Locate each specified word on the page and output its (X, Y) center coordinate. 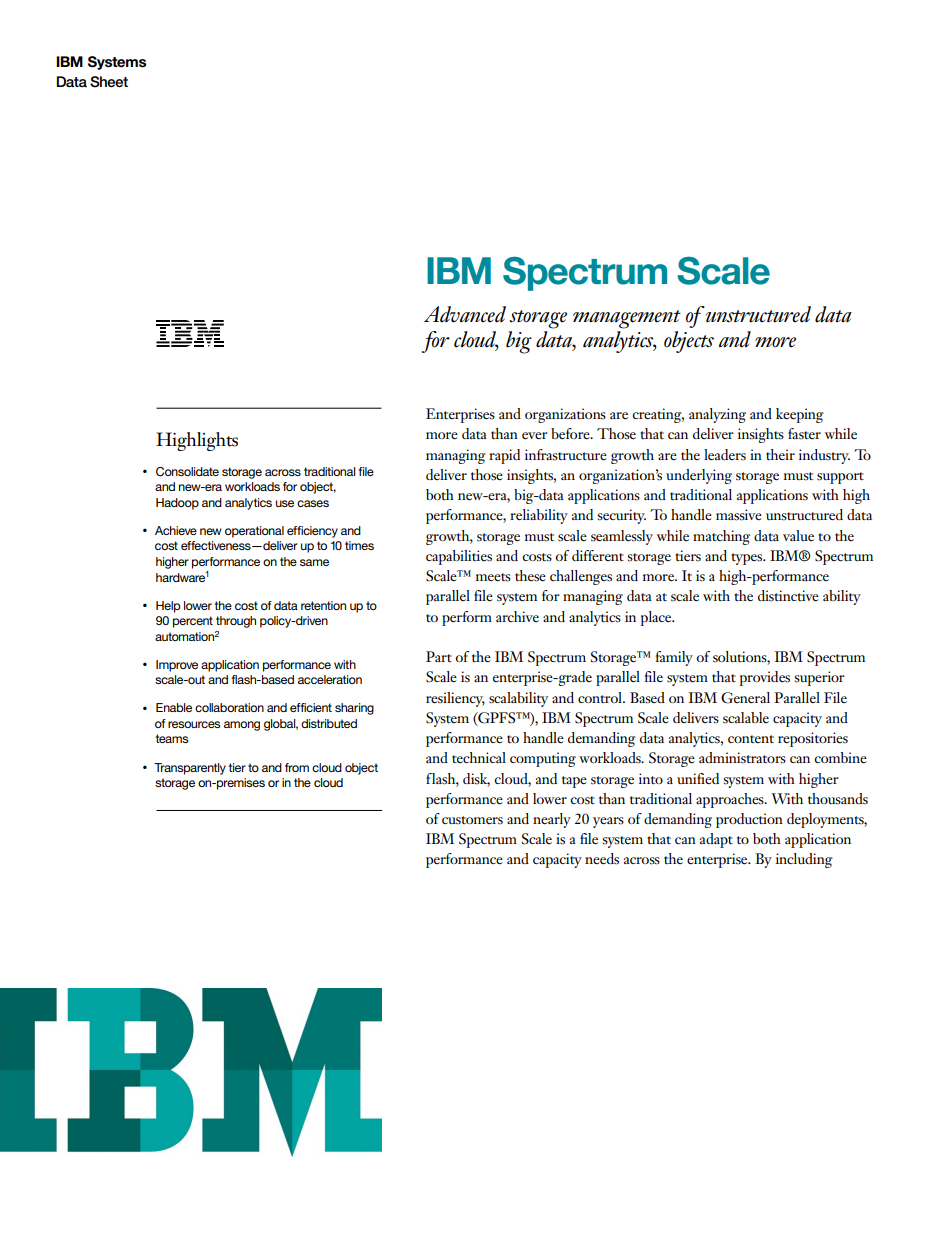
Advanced (465, 314)
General (745, 698)
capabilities (459, 557)
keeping (800, 415)
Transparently (190, 769)
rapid (504, 456)
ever (535, 436)
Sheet (109, 82)
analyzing (717, 415)
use (285, 503)
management (627, 319)
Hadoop (177, 504)
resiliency (455, 699)
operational (254, 532)
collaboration (229, 707)
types (748, 559)
